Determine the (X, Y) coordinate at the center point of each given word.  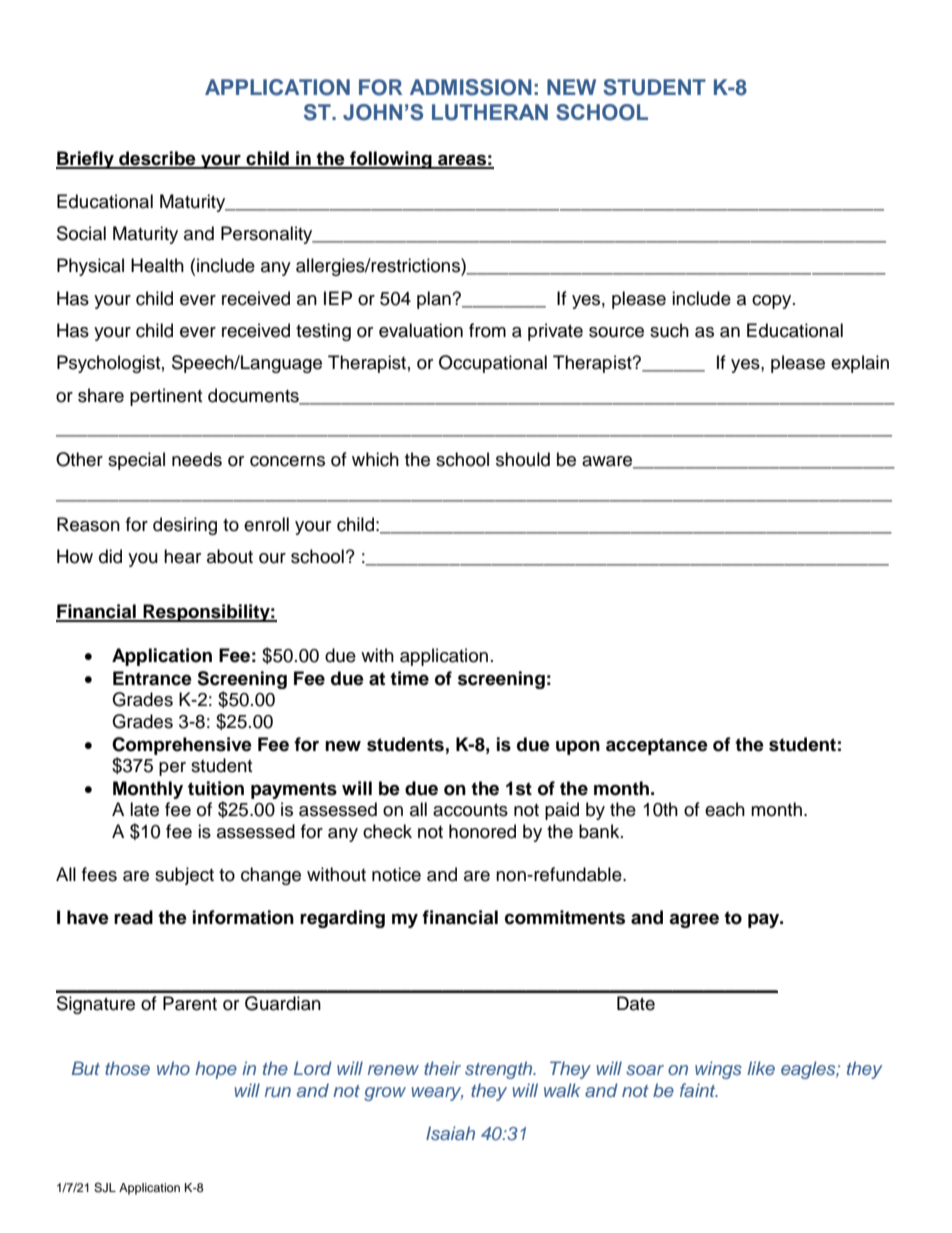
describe (157, 159)
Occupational (493, 364)
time (409, 678)
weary (437, 1094)
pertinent (166, 397)
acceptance (657, 746)
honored (482, 831)
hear (182, 556)
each (725, 809)
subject (184, 876)
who (173, 1068)
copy (773, 302)
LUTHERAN (490, 112)
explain (860, 364)
